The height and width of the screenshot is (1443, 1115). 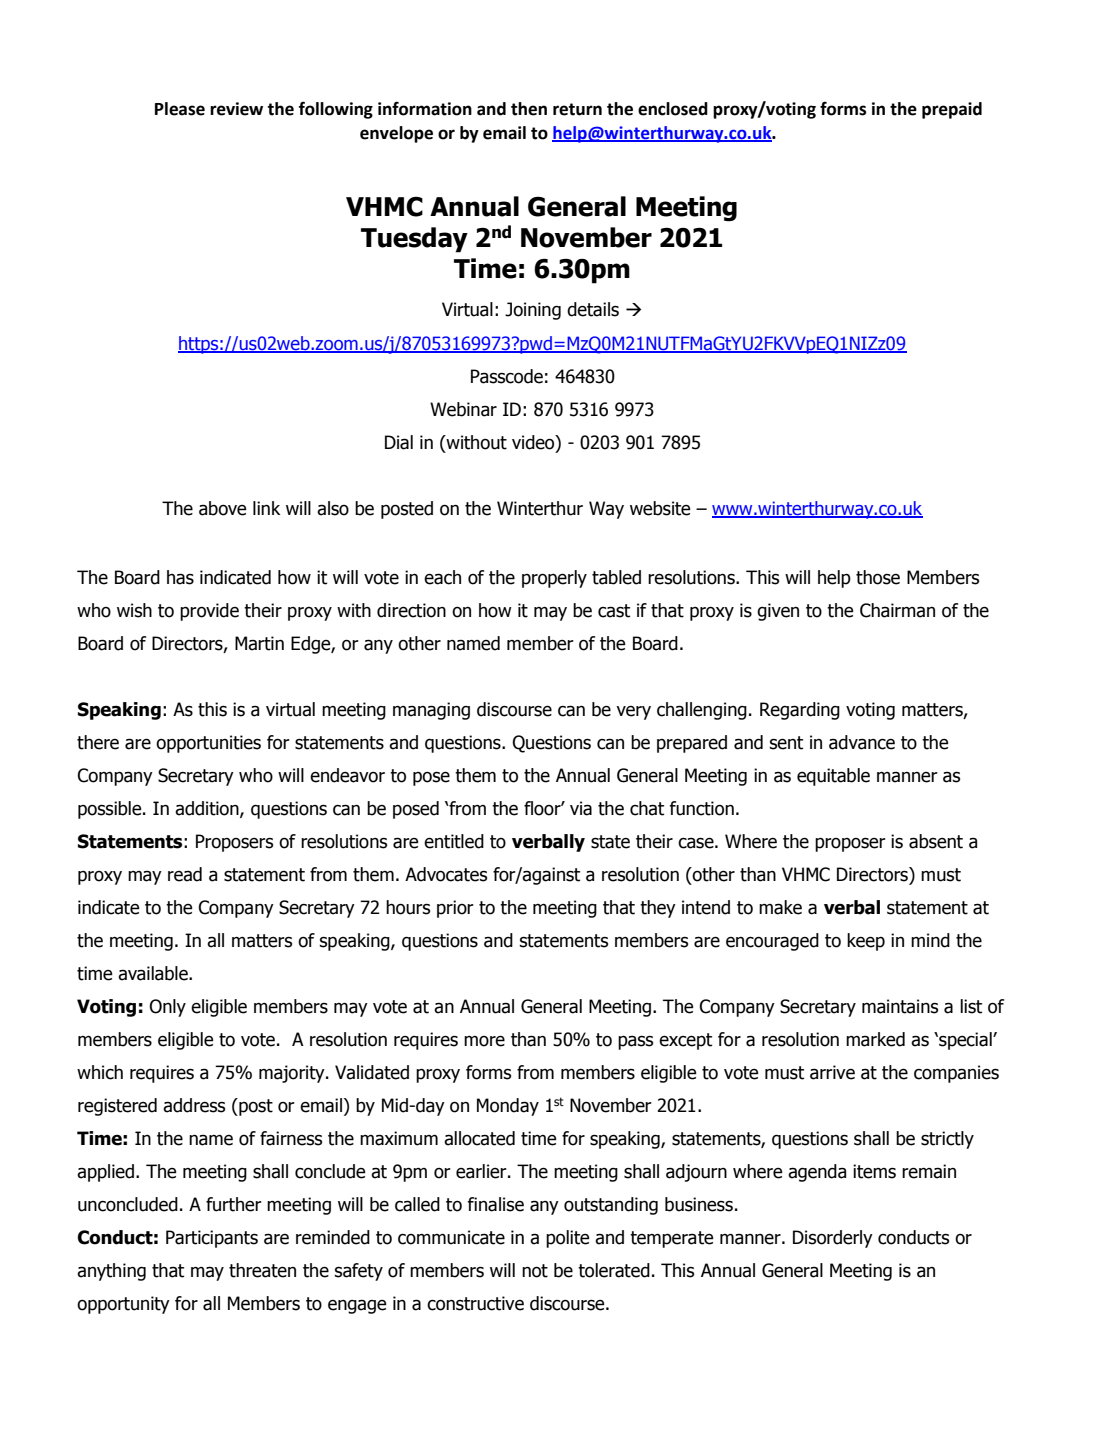 I want to click on advance, so click(x=862, y=742).
